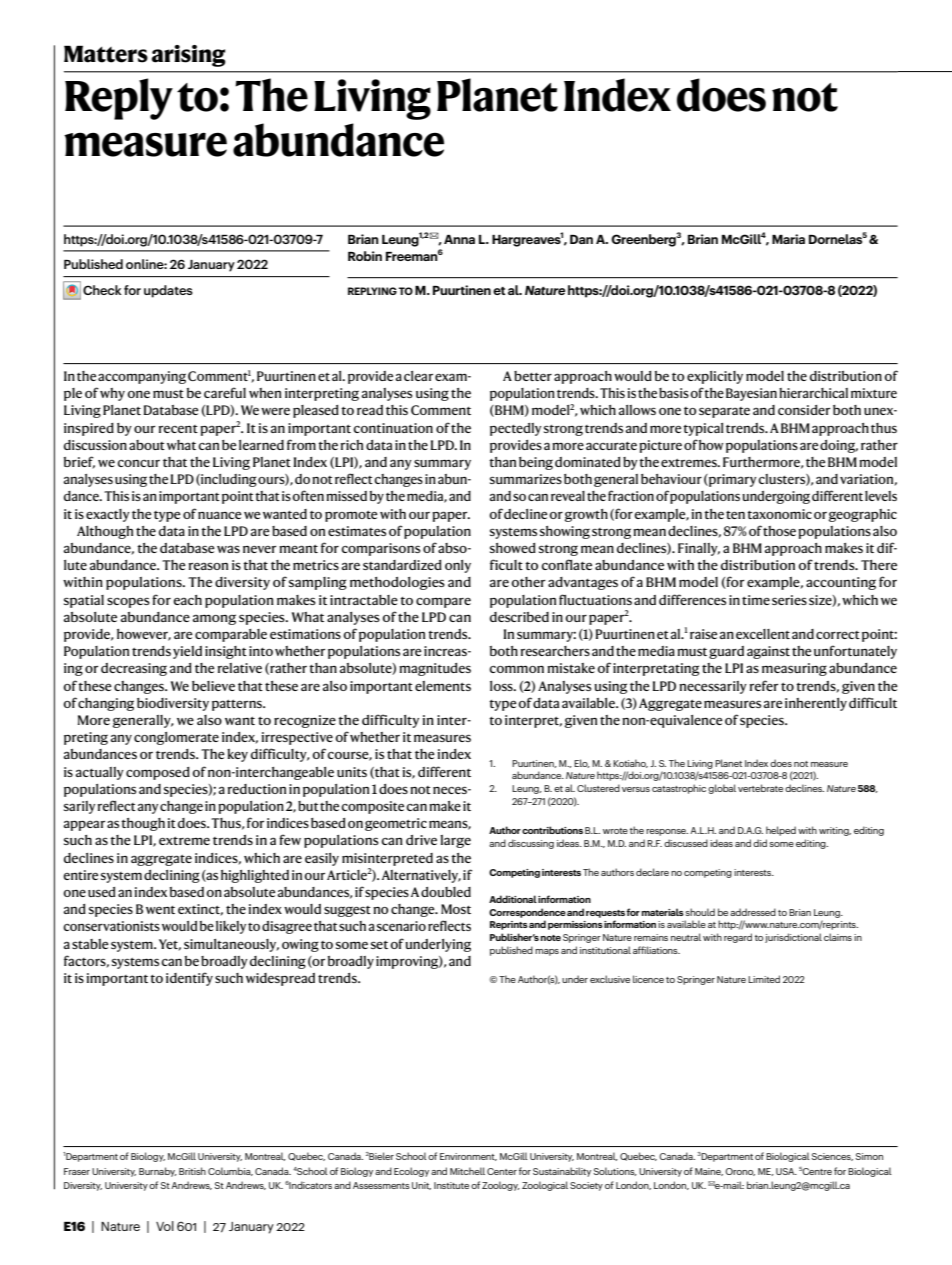 This screenshot has width=952, height=1265. Describe the element at coordinates (189, 56) in the screenshot. I see `arising` at that location.
